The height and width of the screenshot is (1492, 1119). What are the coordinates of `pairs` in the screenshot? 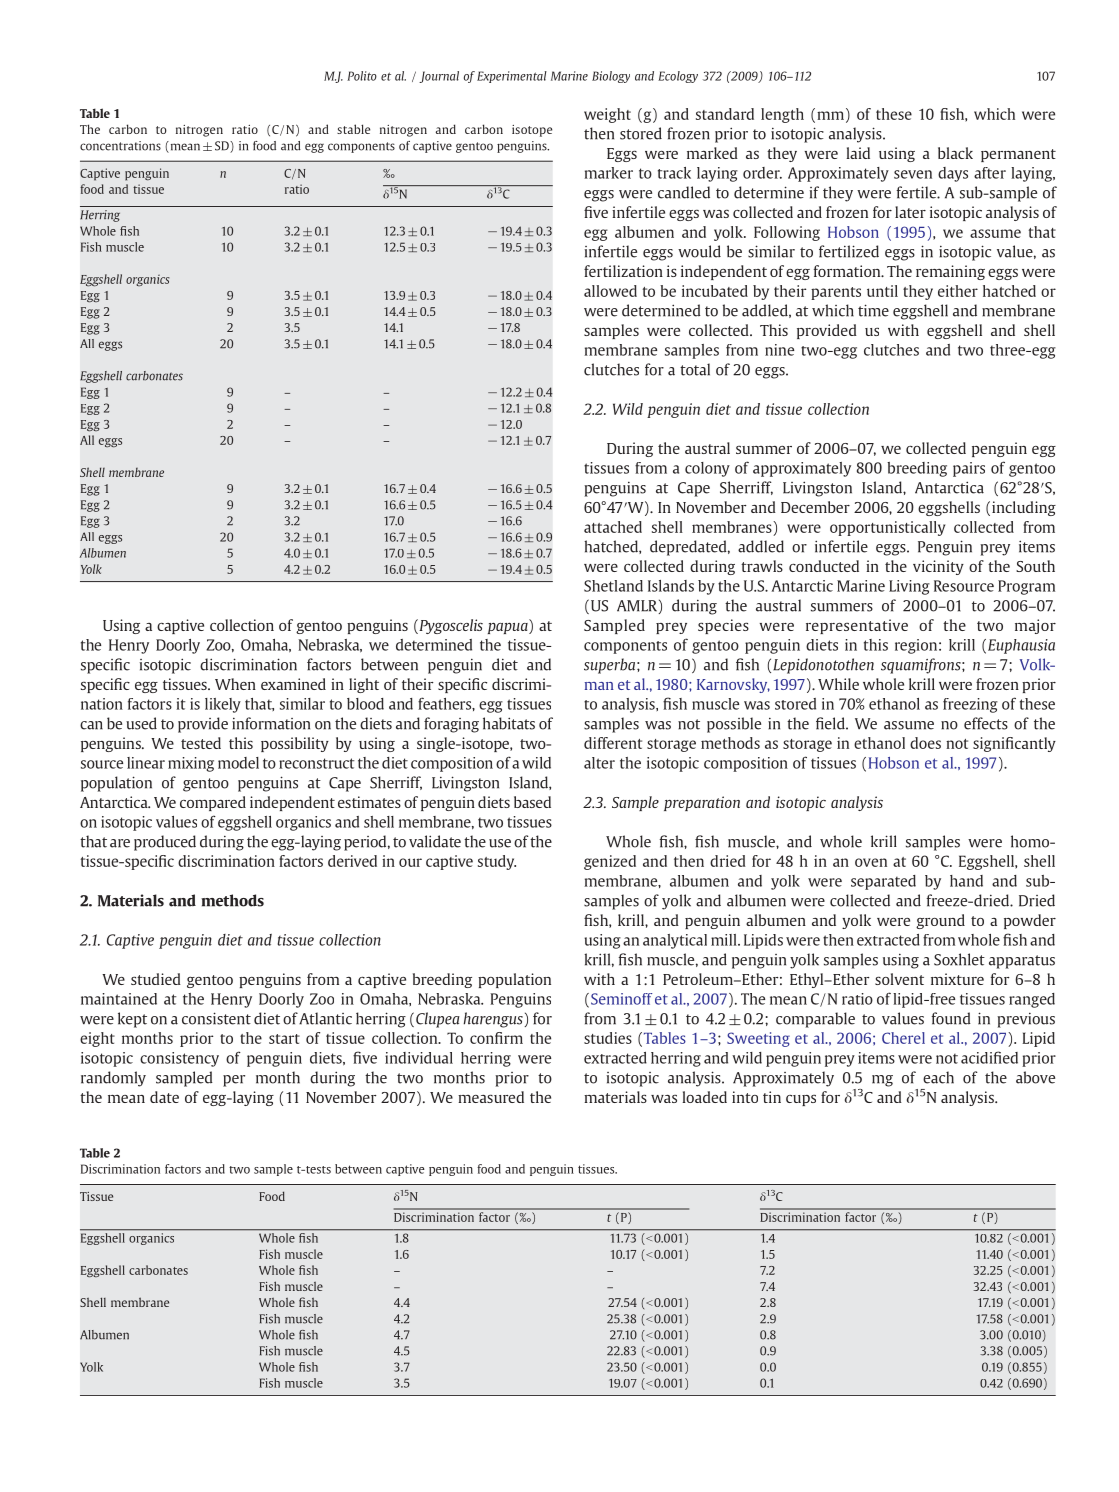 It's located at (969, 469).
